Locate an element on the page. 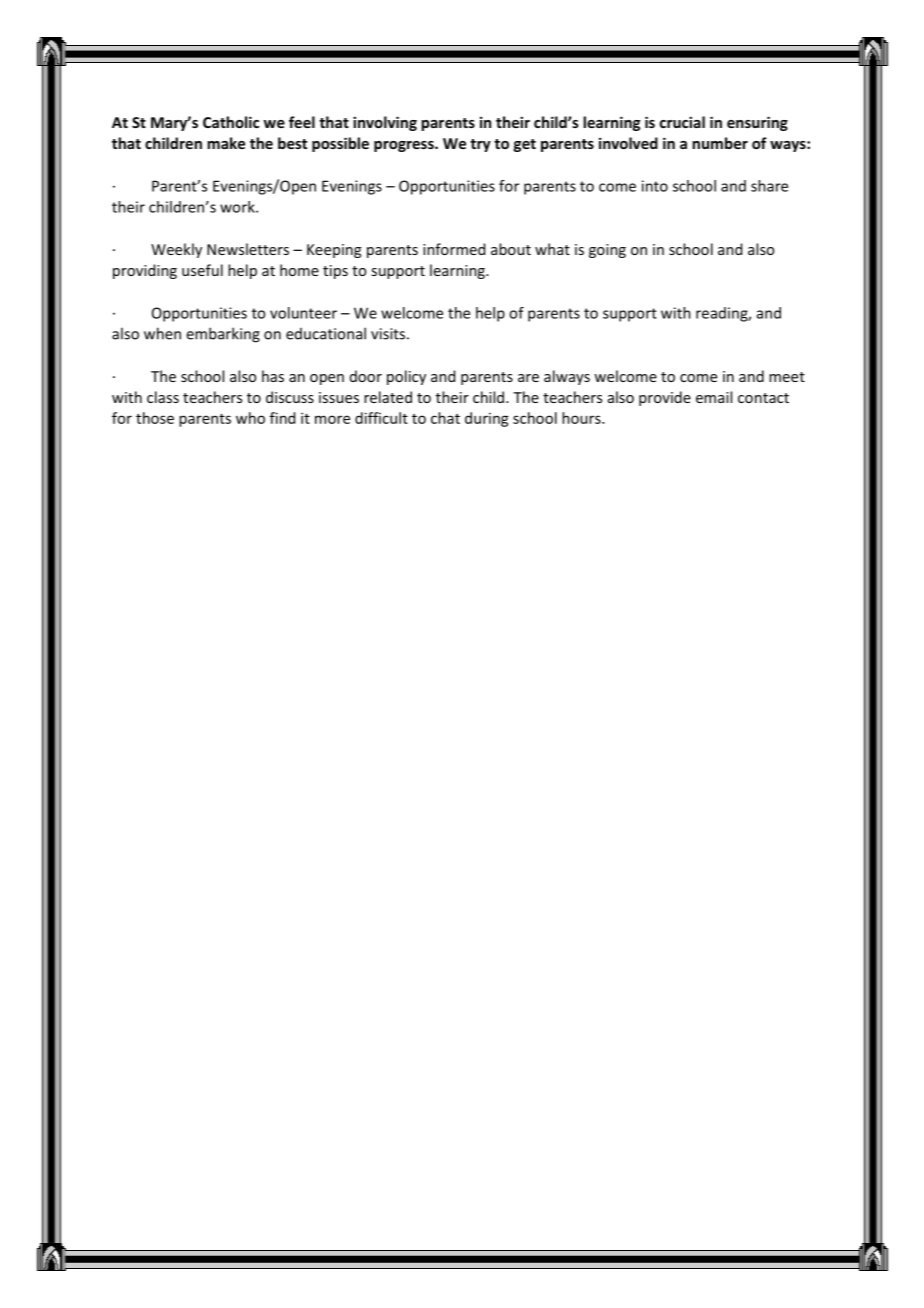  who is located at coordinates (250, 418).
